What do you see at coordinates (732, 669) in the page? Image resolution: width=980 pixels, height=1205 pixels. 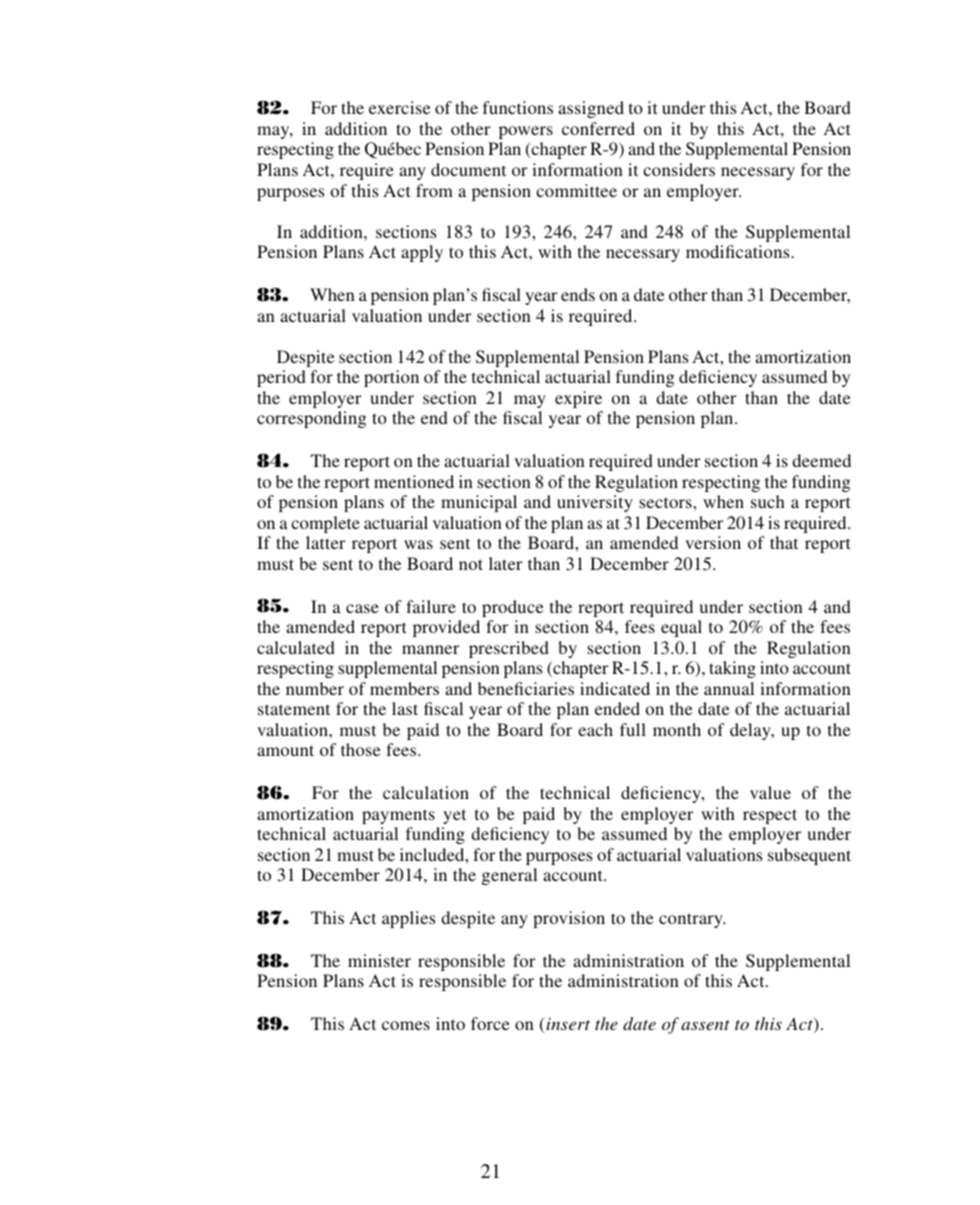 I see `taking` at bounding box center [732, 669].
